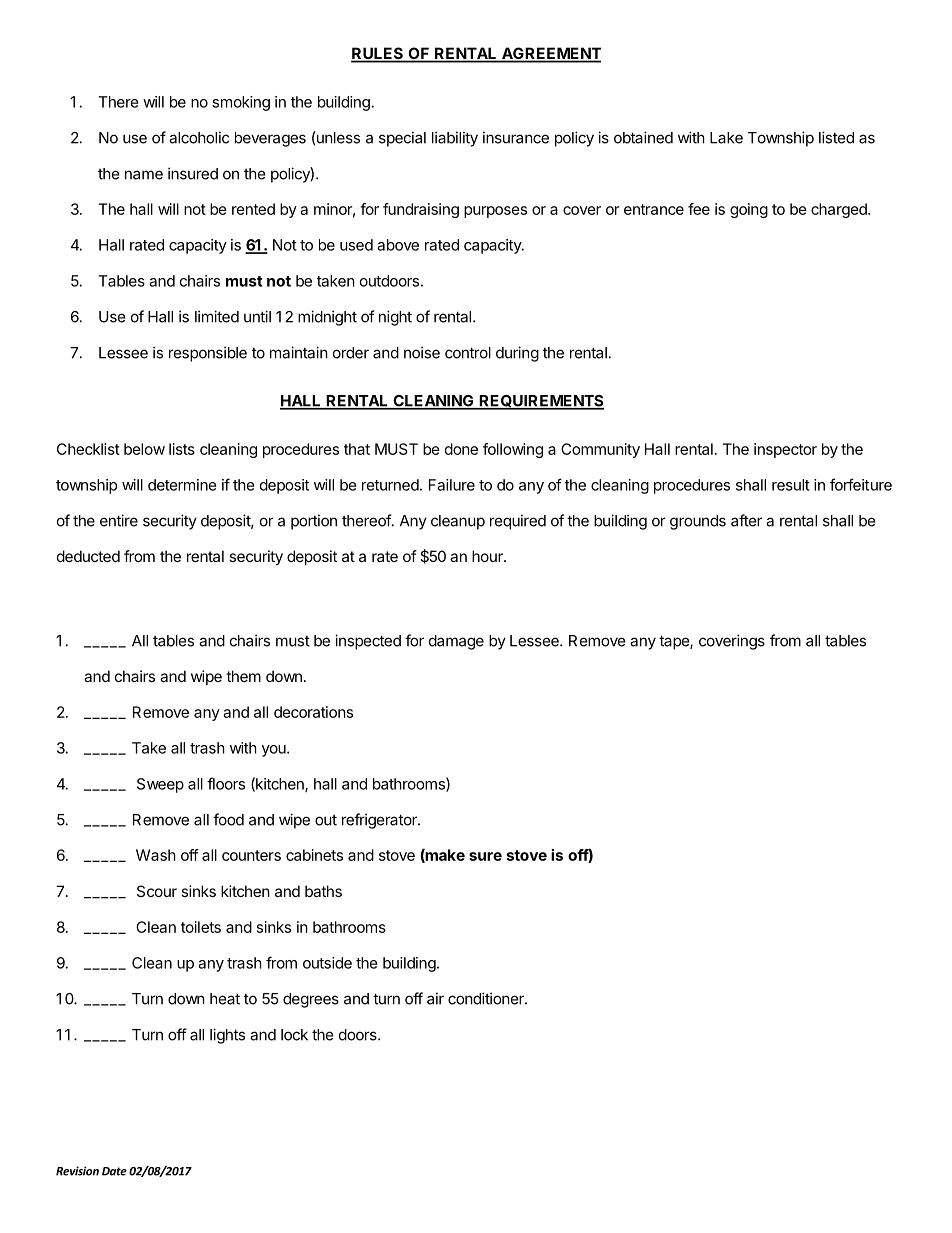  What do you see at coordinates (746, 520) in the screenshot?
I see `after` at bounding box center [746, 520].
